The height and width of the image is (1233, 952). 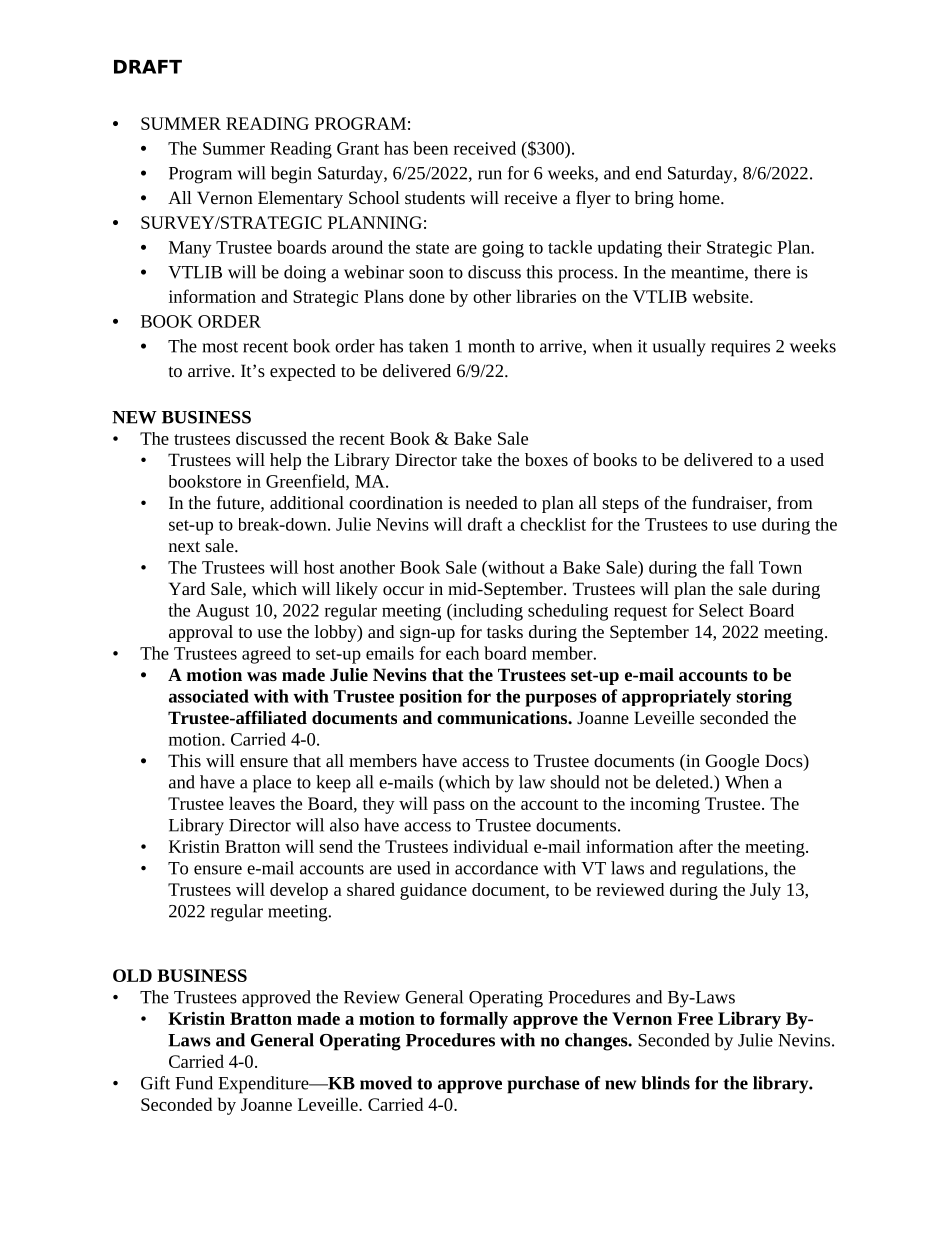 What do you see at coordinates (474, 1020) in the image?
I see `formally` at bounding box center [474, 1020].
